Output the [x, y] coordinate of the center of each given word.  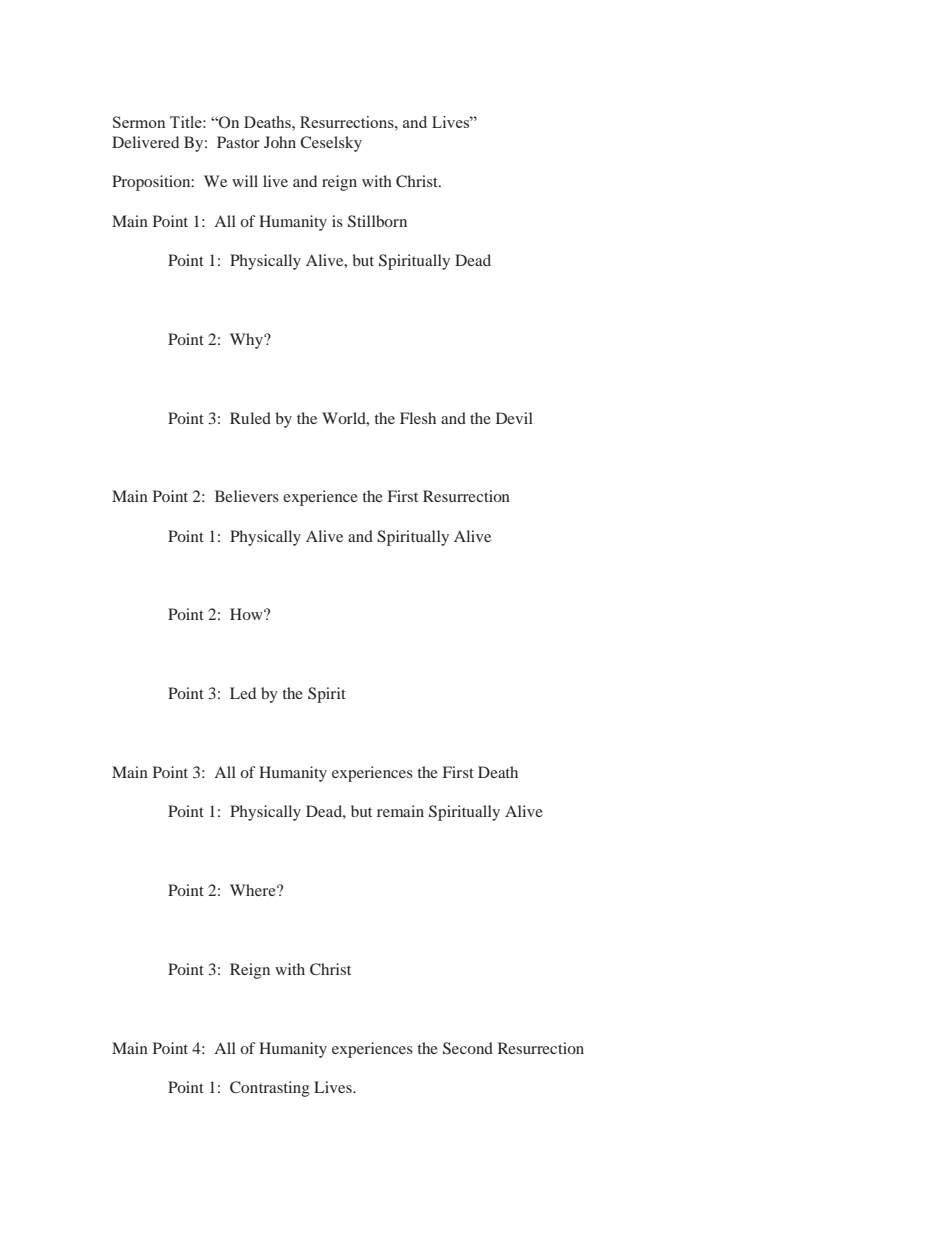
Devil [514, 418]
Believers [247, 496]
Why [247, 341]
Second [468, 1048]
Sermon [139, 122]
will [245, 181]
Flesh [418, 418]
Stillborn [377, 221]
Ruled [250, 418]
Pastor [238, 142]
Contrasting [270, 1089]
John [280, 142]
